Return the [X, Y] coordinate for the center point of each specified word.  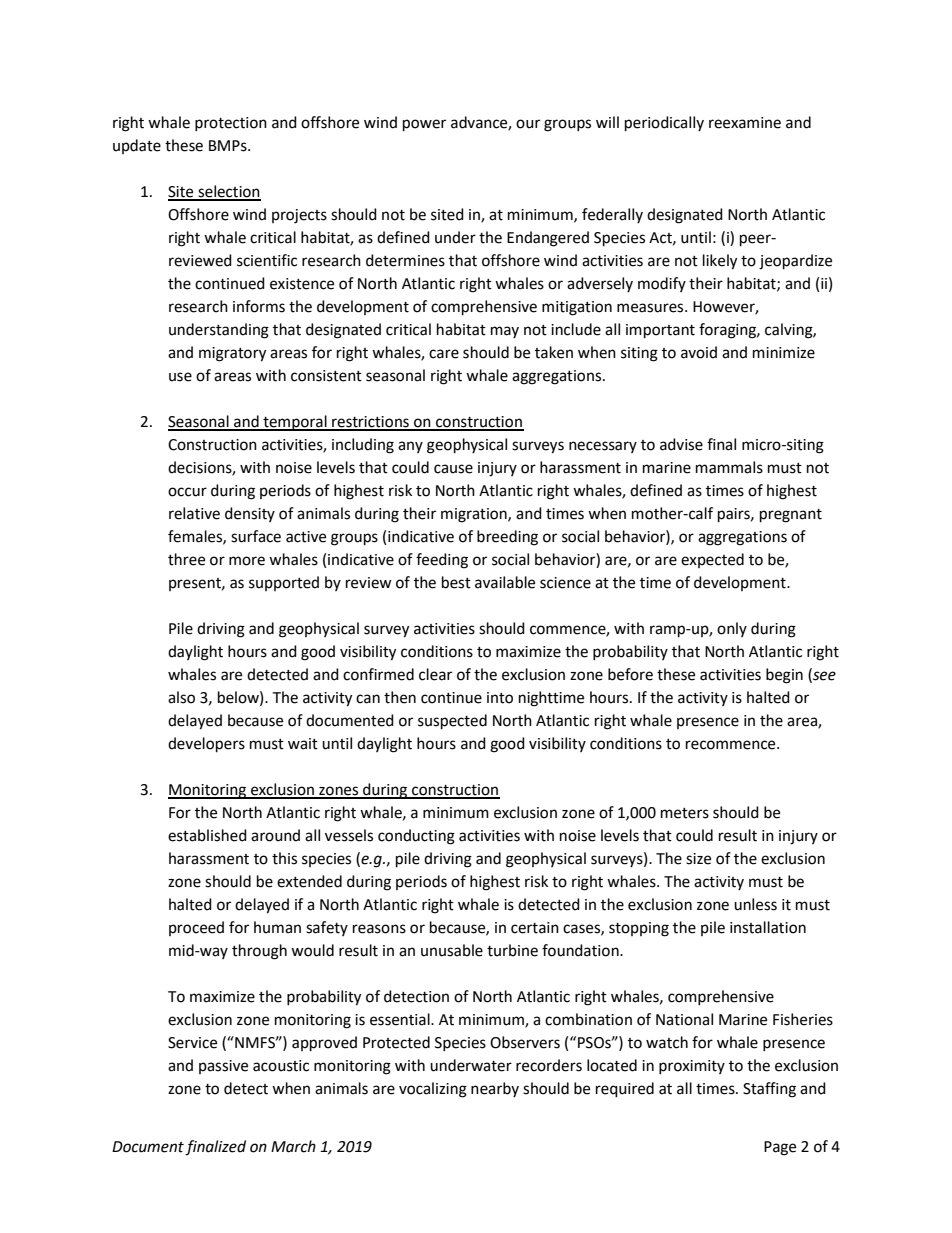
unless [755, 904]
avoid [699, 352]
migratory [232, 354]
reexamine [745, 123]
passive [223, 1067]
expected [712, 560]
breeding [507, 538]
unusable [452, 950]
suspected [452, 722]
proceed [196, 928]
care [444, 354]
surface [256, 536]
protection [231, 124]
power [424, 125]
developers [206, 745]
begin [784, 676]
